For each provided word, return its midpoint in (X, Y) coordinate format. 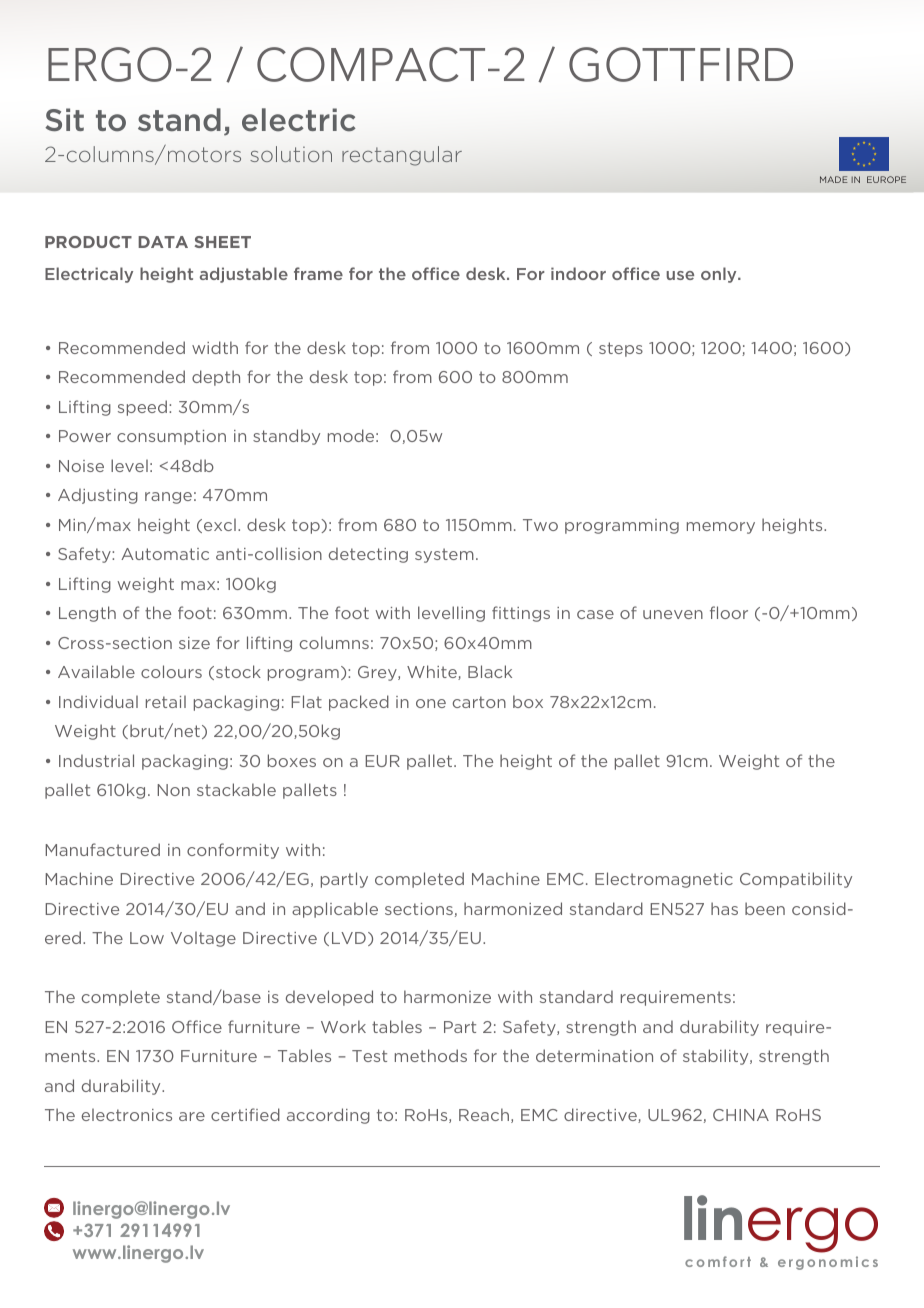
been (765, 908)
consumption (171, 437)
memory (721, 528)
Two (540, 525)
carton (479, 702)
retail (166, 701)
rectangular (402, 156)
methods (431, 1055)
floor (729, 612)
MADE (834, 179)
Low (147, 938)
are (192, 1116)
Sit (64, 119)
